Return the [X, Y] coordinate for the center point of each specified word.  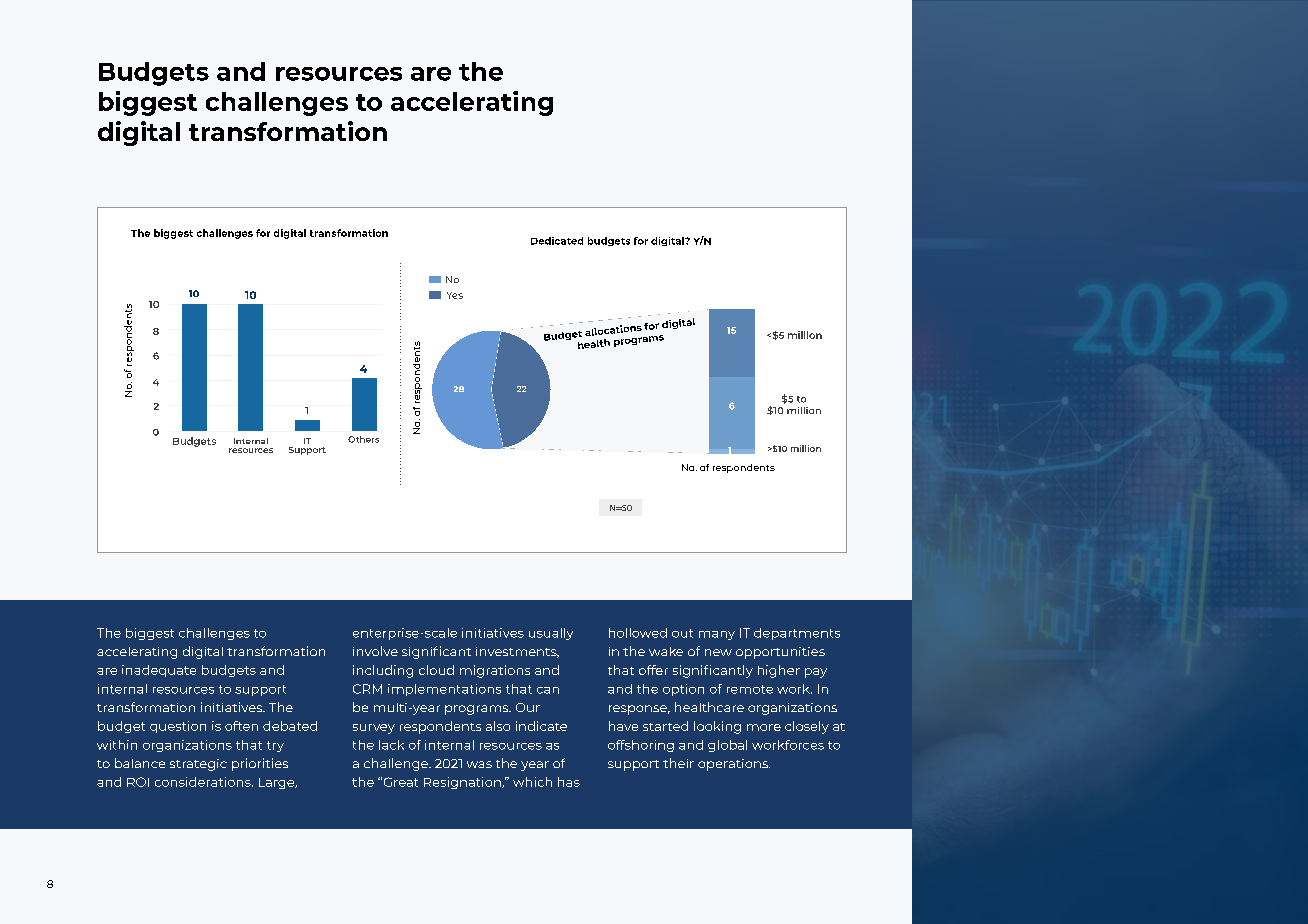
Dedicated [557, 241]
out [682, 633]
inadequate [159, 671]
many [717, 635]
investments [517, 652]
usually [551, 634]
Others [363, 439]
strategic [198, 765]
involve [375, 651]
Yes [455, 295]
